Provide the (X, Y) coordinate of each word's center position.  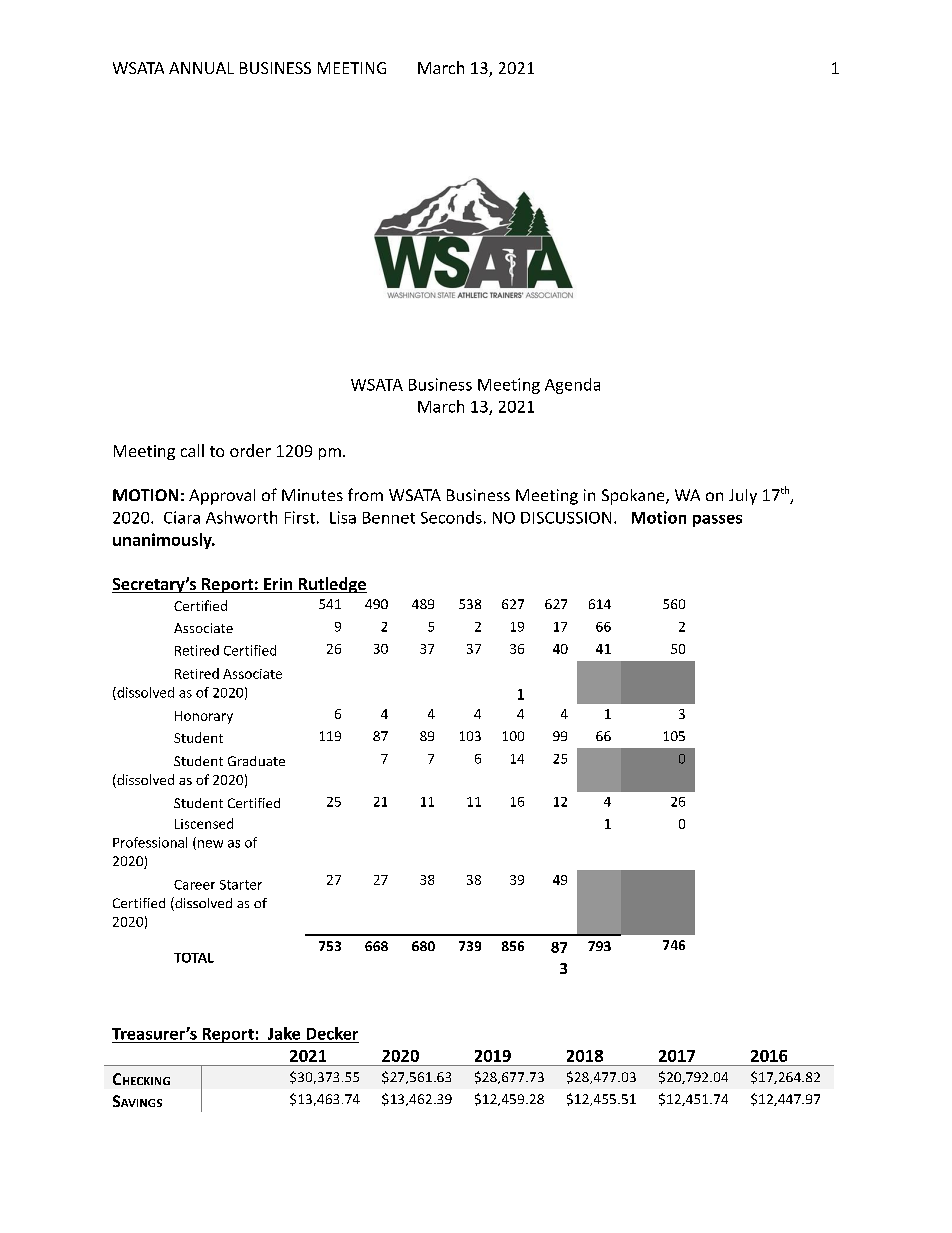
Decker (332, 1033)
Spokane (634, 497)
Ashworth (241, 517)
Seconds (451, 517)
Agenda (572, 386)
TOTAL (194, 958)
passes (717, 521)
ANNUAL (201, 68)
